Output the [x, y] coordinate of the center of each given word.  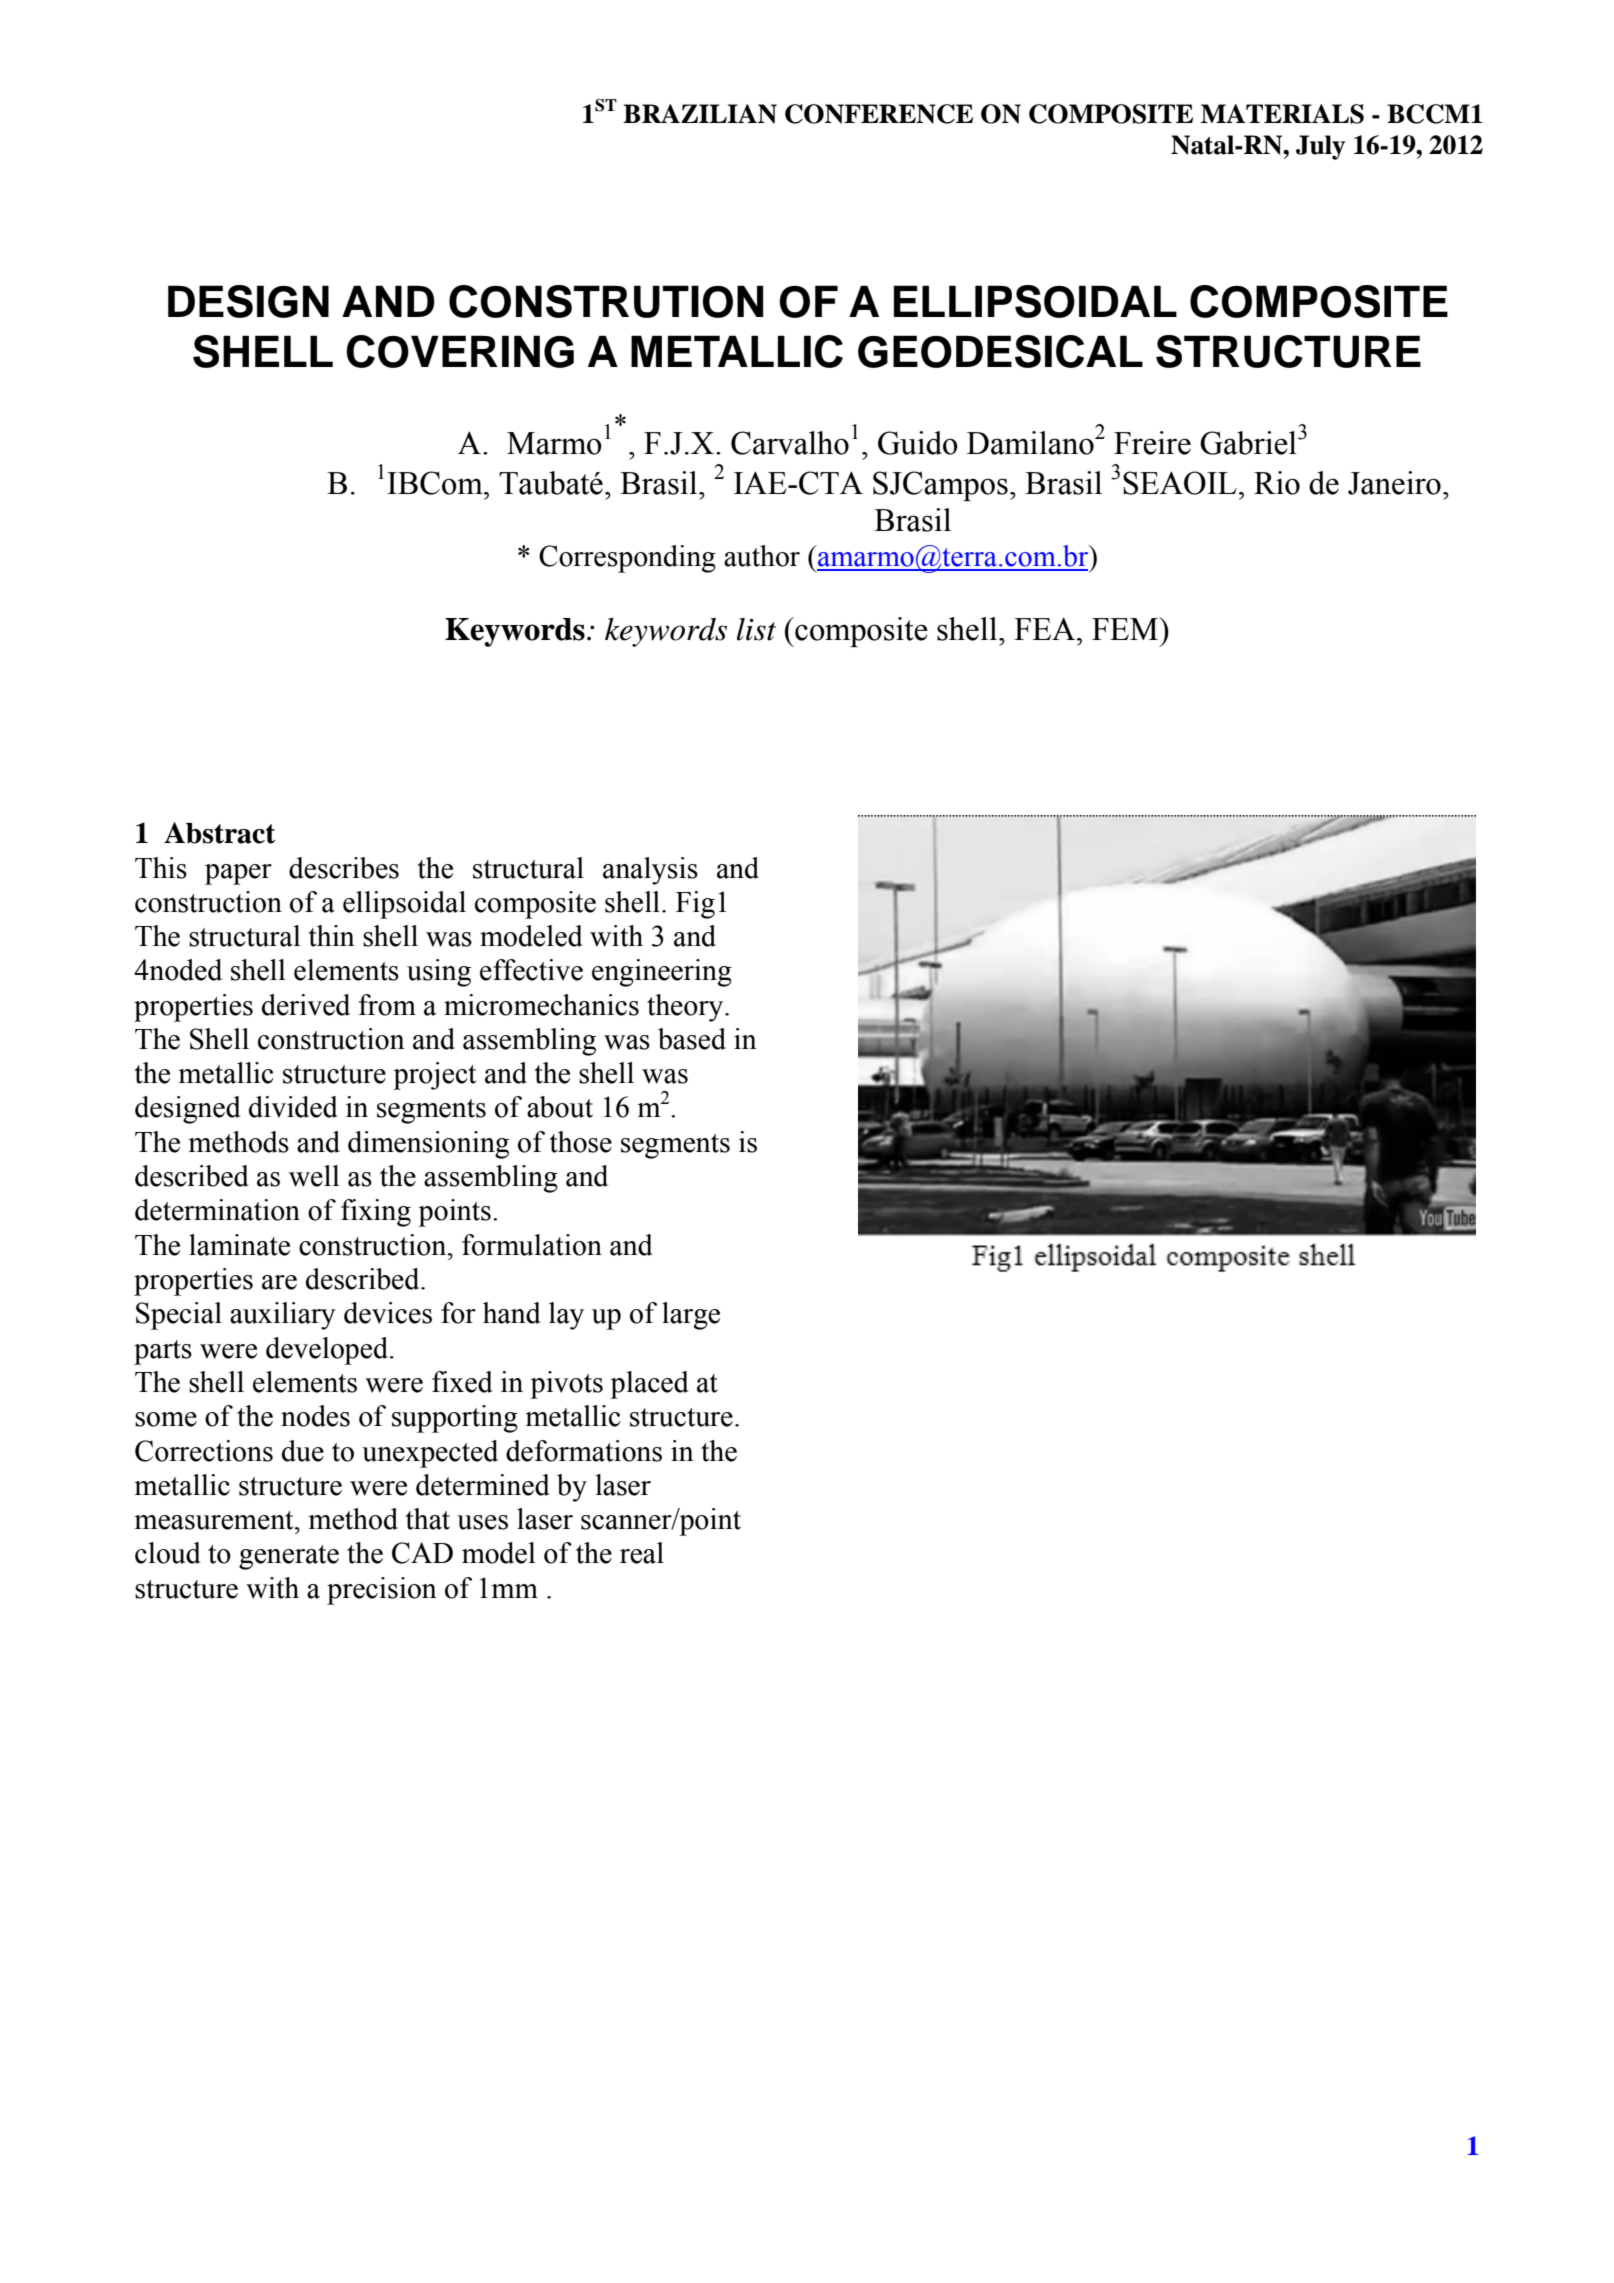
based [692, 1039]
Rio [1277, 483]
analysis [650, 871]
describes [344, 868]
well [314, 1176]
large [691, 1316]
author [762, 556]
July [1320, 147]
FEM [1126, 628]
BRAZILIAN [700, 114]
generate [289, 1557]
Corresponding [627, 559]
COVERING [460, 351]
